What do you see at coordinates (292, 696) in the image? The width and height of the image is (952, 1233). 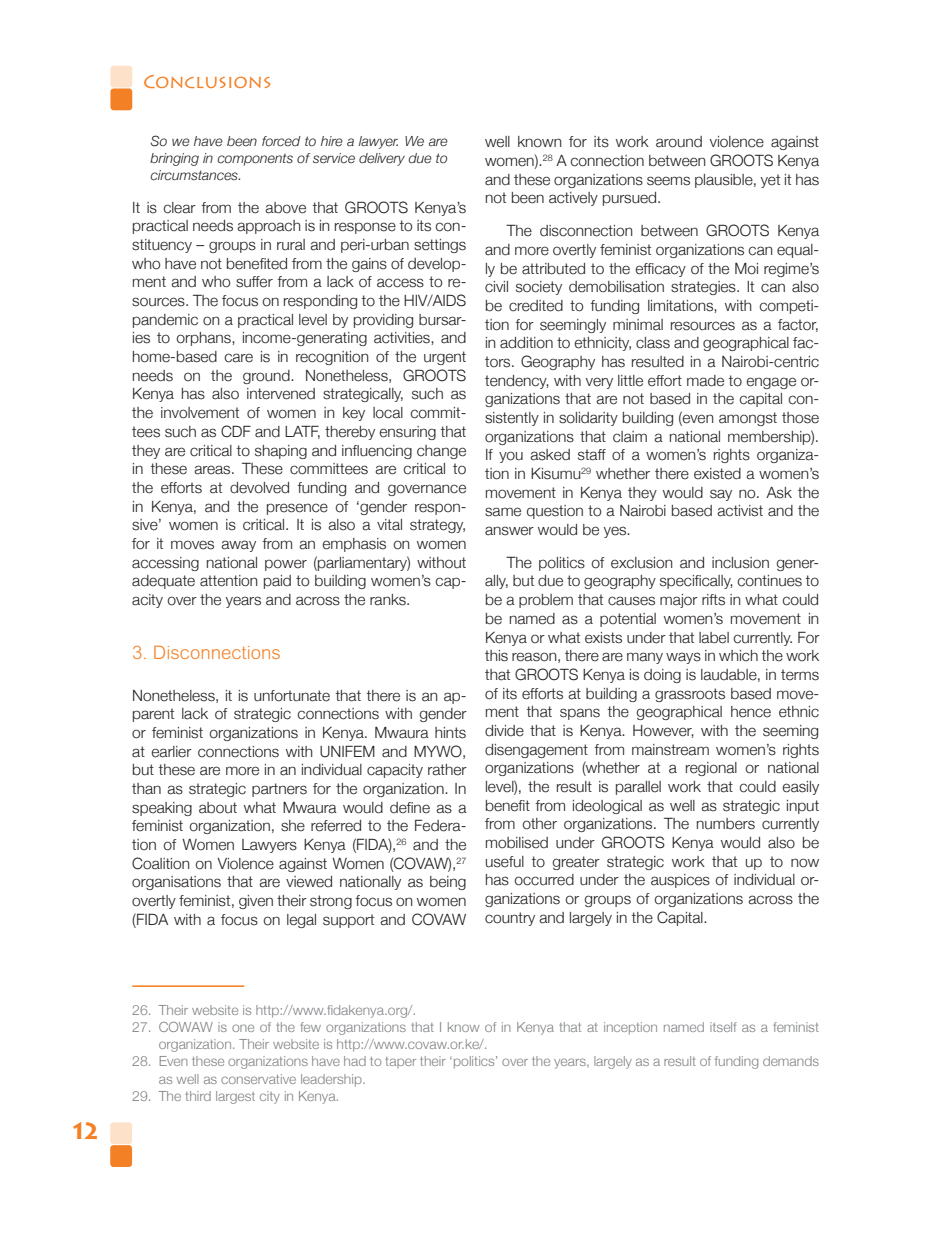 I see `unfortunate` at bounding box center [292, 696].
